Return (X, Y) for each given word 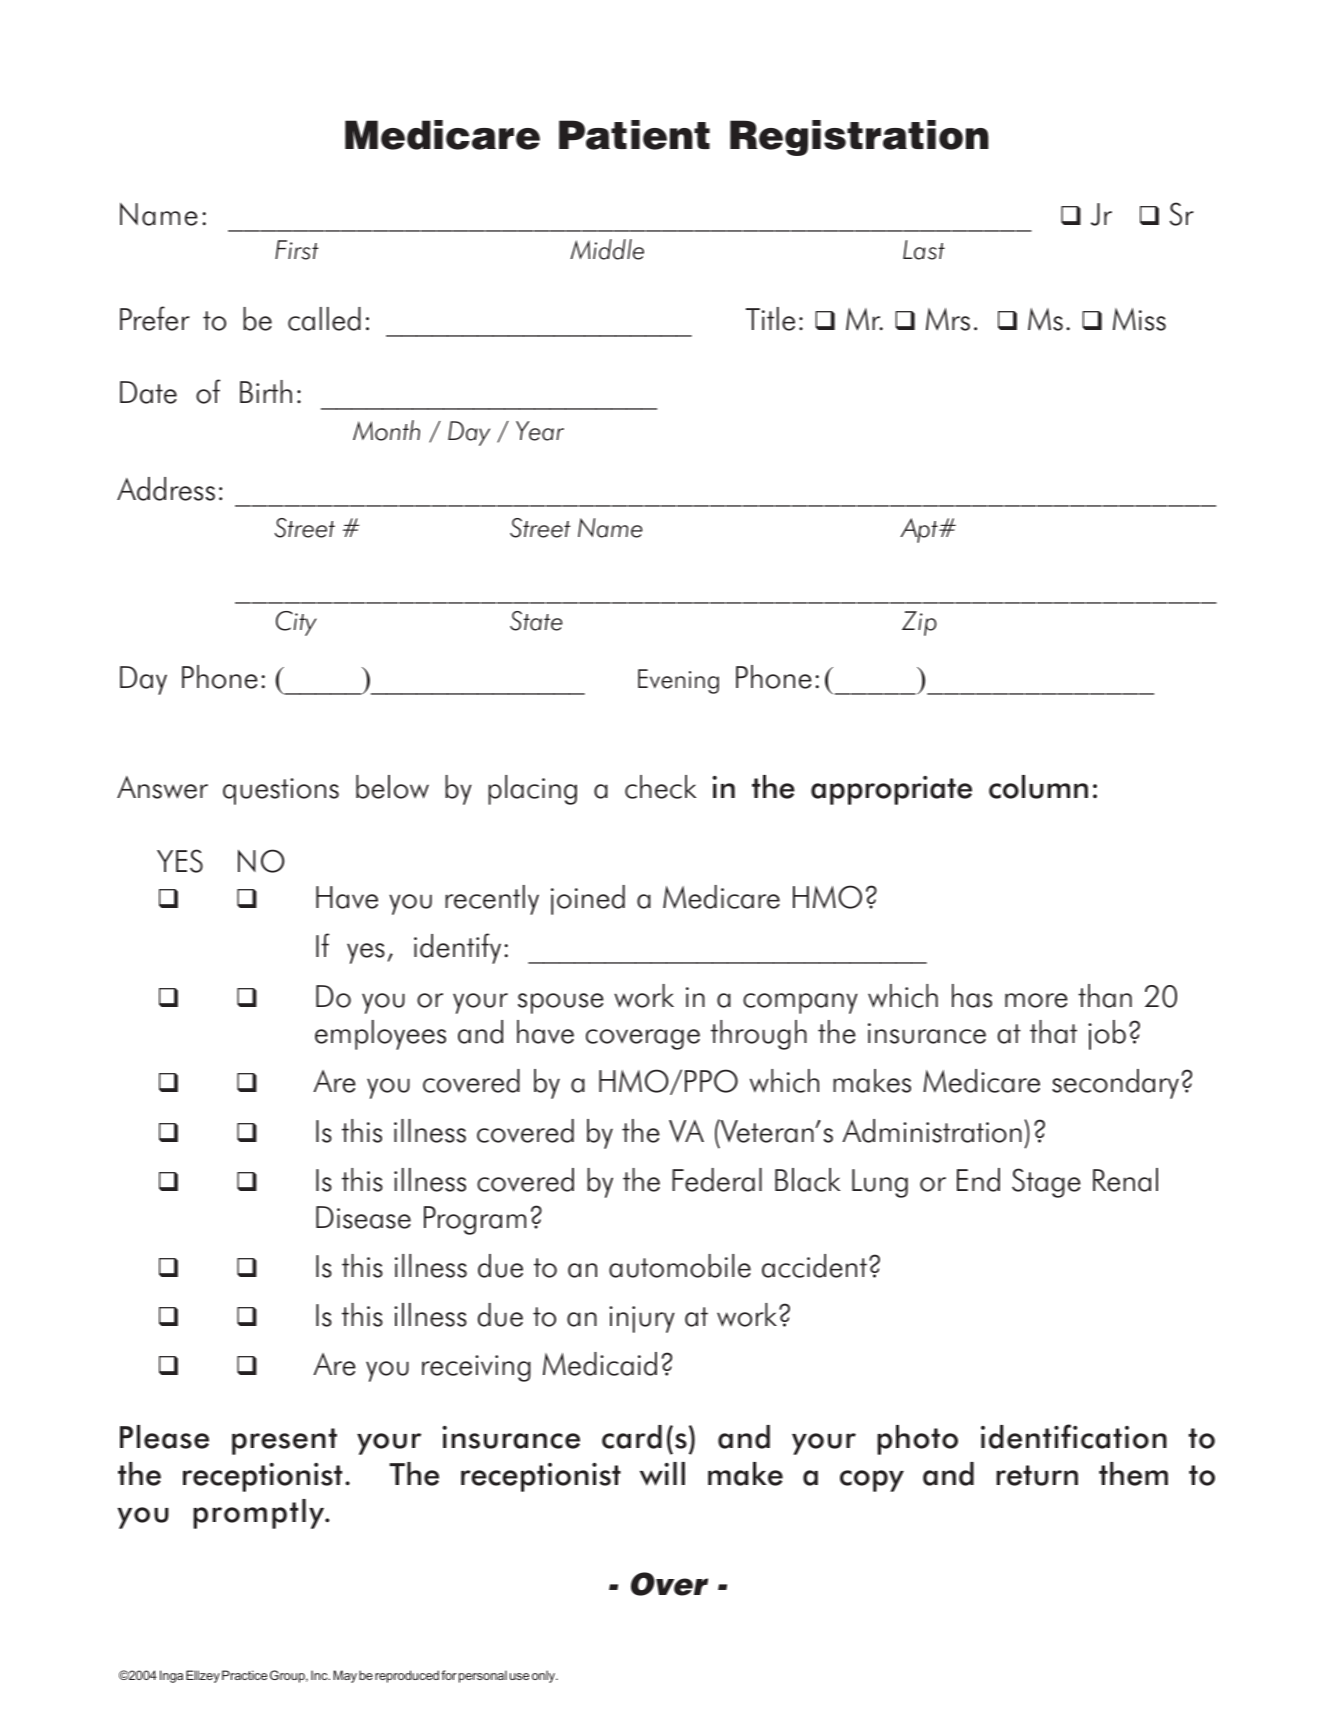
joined (588, 900)
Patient (634, 135)
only (544, 1676)
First (297, 250)
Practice (244, 1675)
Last (924, 250)
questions (281, 791)
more (1036, 1000)
